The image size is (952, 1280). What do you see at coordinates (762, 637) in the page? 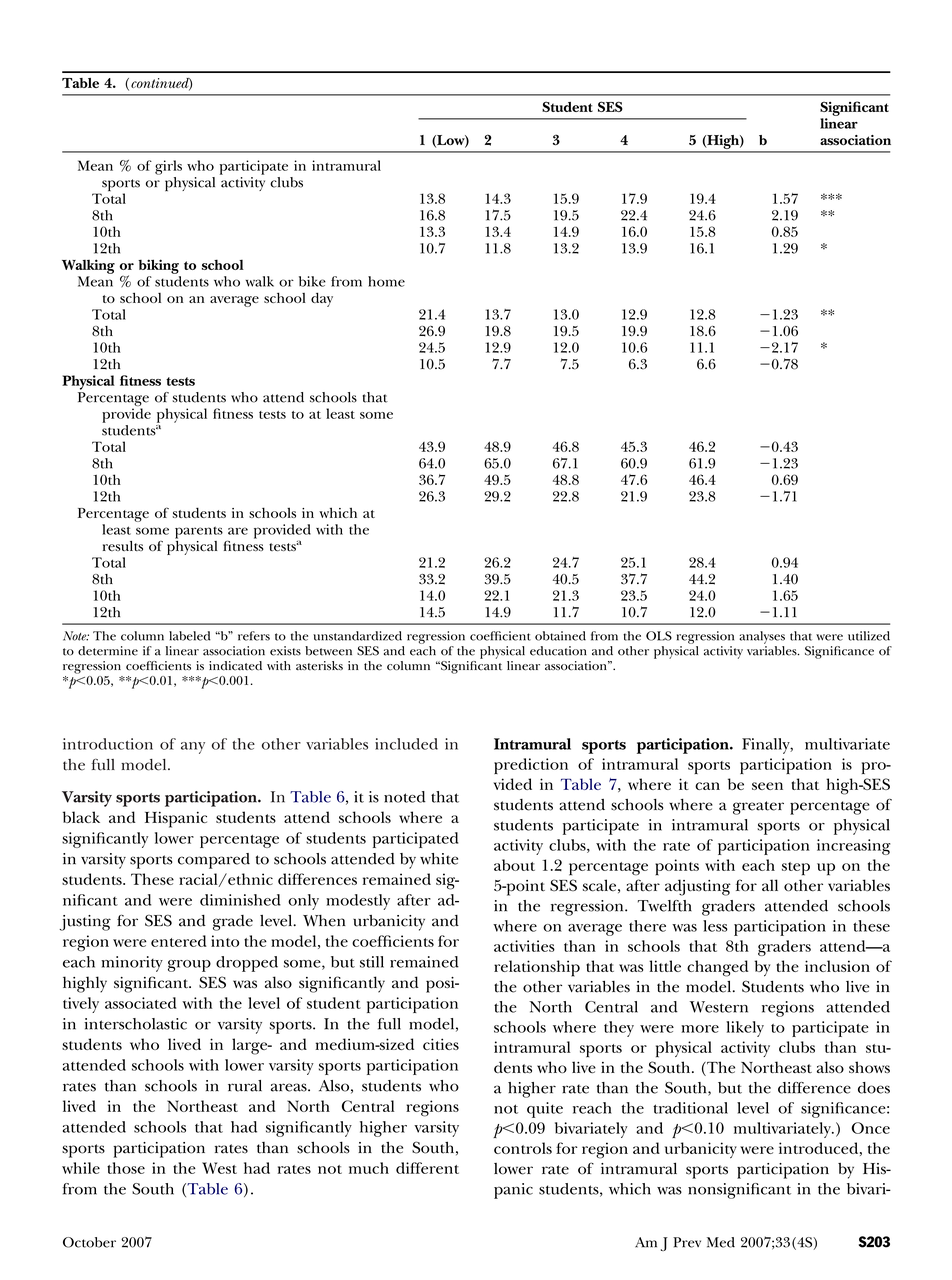
I see `analyses` at bounding box center [762, 637].
